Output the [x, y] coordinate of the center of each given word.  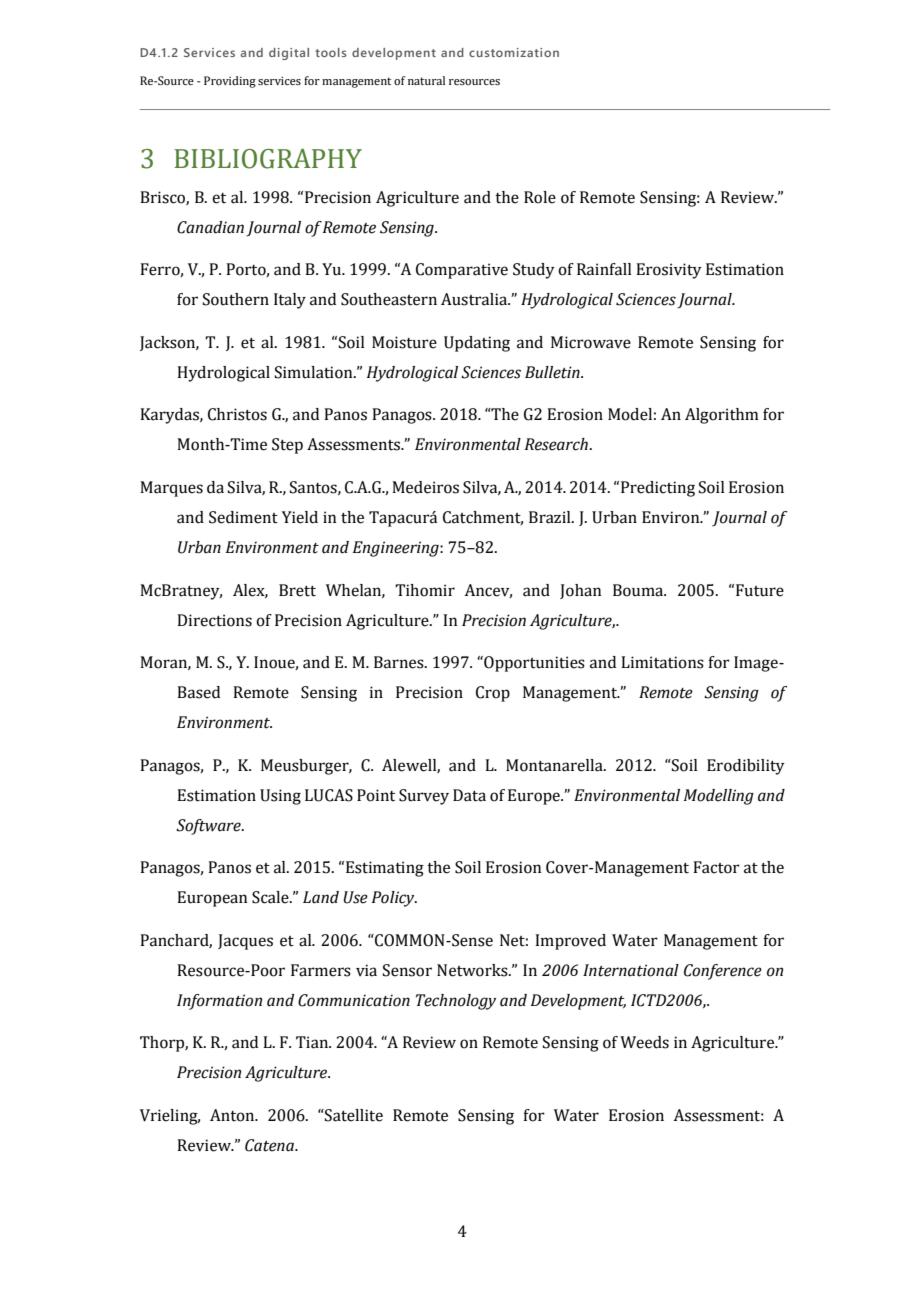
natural [426, 80]
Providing [230, 82]
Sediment [243, 517]
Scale [271, 897]
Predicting [658, 489]
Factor [716, 867]
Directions [214, 620]
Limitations [662, 662]
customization [514, 52]
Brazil [551, 517]
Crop [493, 694]
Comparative [462, 271]
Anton [233, 1115]
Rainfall [604, 269]
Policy [394, 899]
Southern [236, 299]
